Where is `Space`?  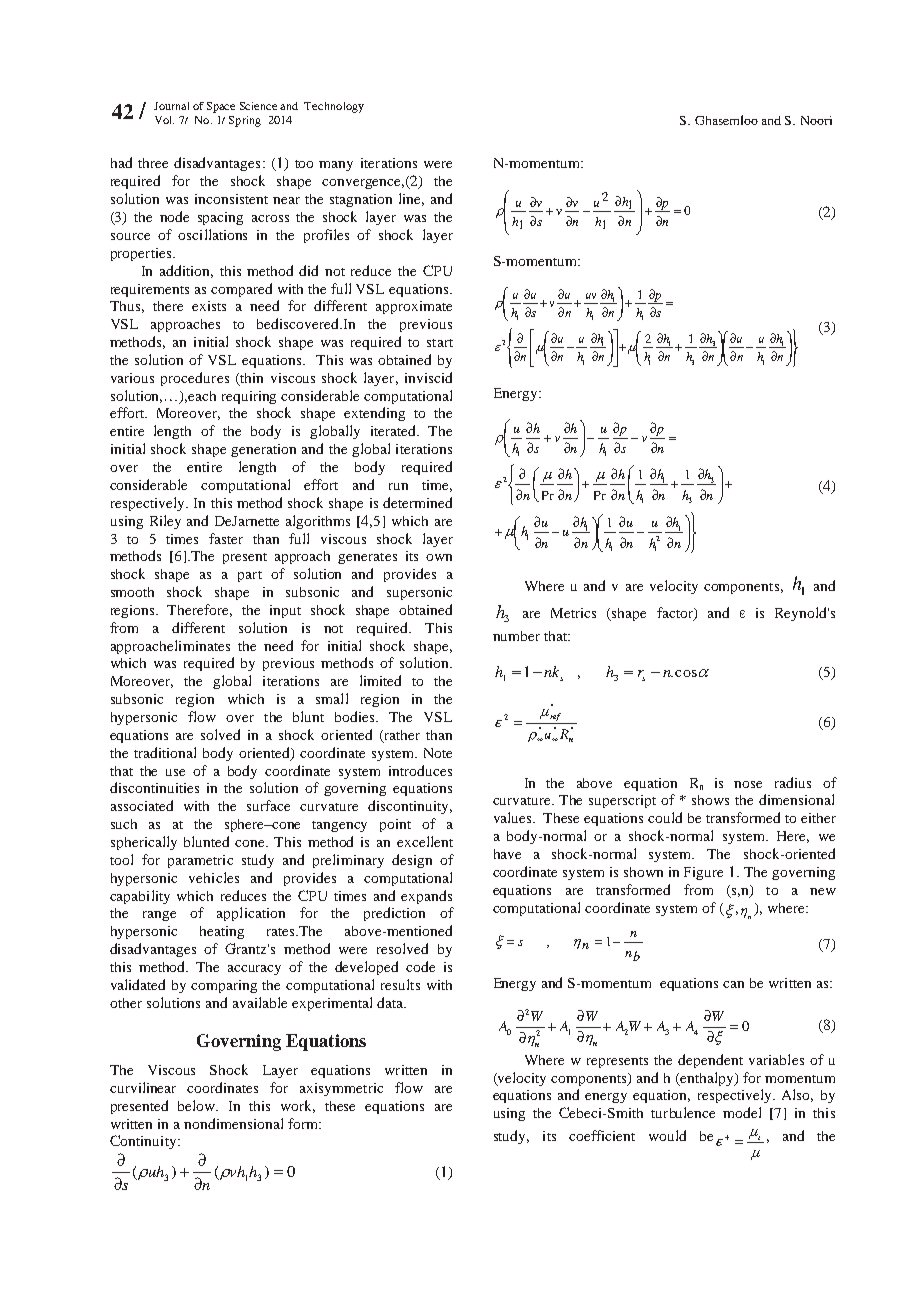
Space is located at coordinates (221, 107).
